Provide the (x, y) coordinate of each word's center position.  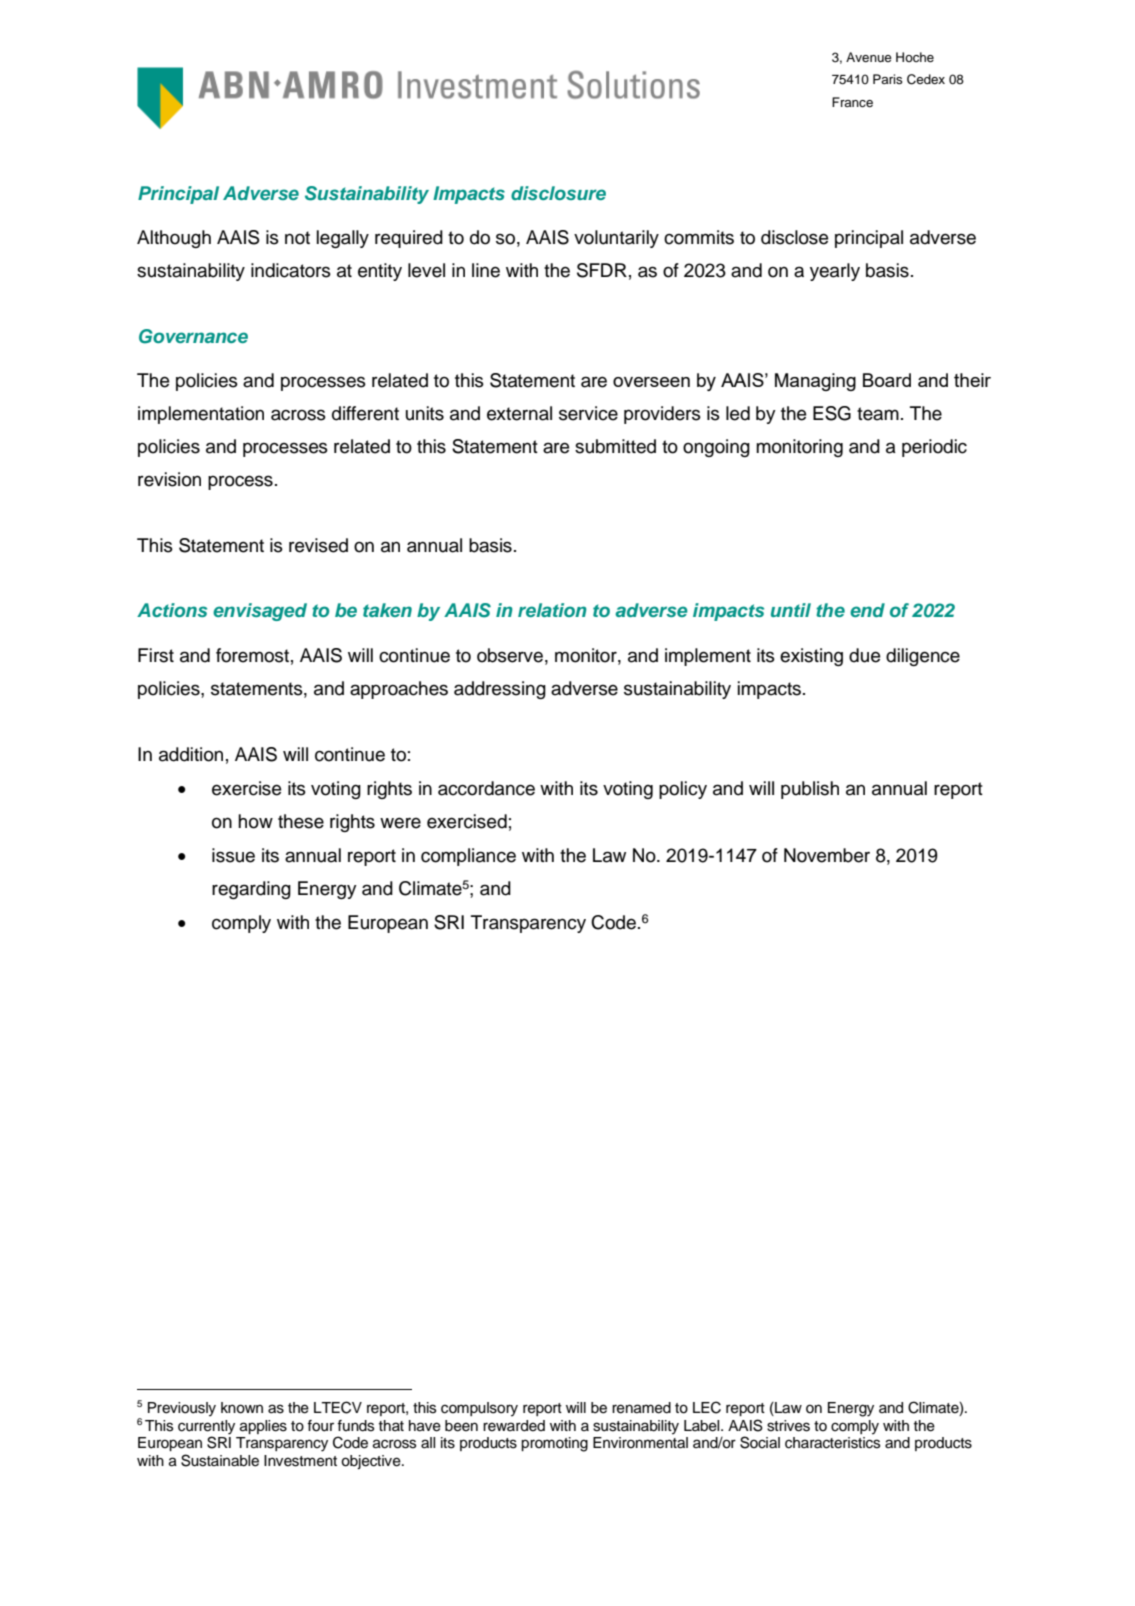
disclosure (558, 193)
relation (552, 610)
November (827, 855)
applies (263, 1427)
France (852, 102)
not (297, 238)
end (867, 610)
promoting (554, 1444)
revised (318, 545)
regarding (251, 890)
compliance (468, 857)
